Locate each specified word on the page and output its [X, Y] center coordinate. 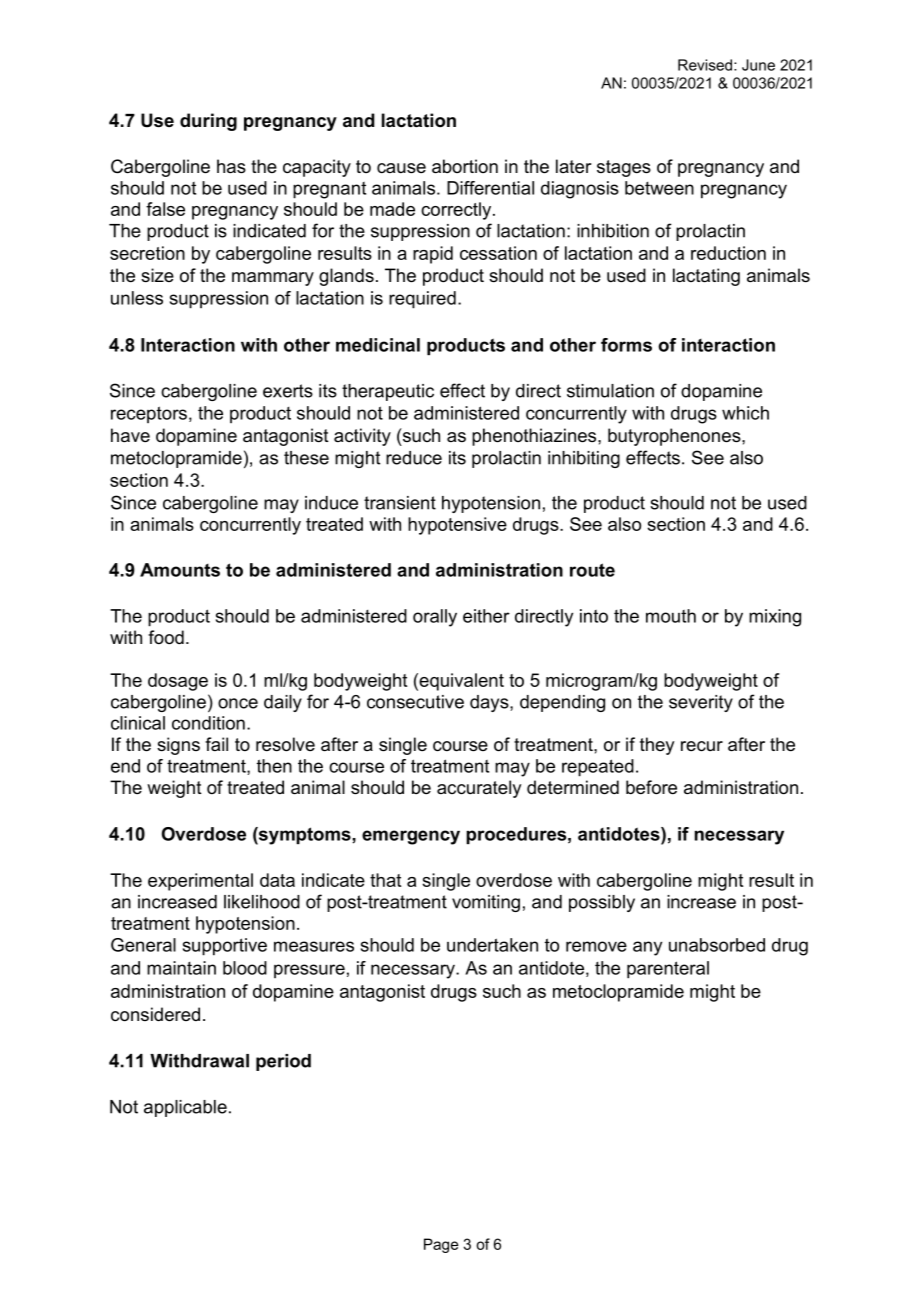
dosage [178, 682]
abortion [465, 166]
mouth [671, 616]
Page [441, 1245]
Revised [706, 65]
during [208, 122]
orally [435, 618]
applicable [185, 1108]
